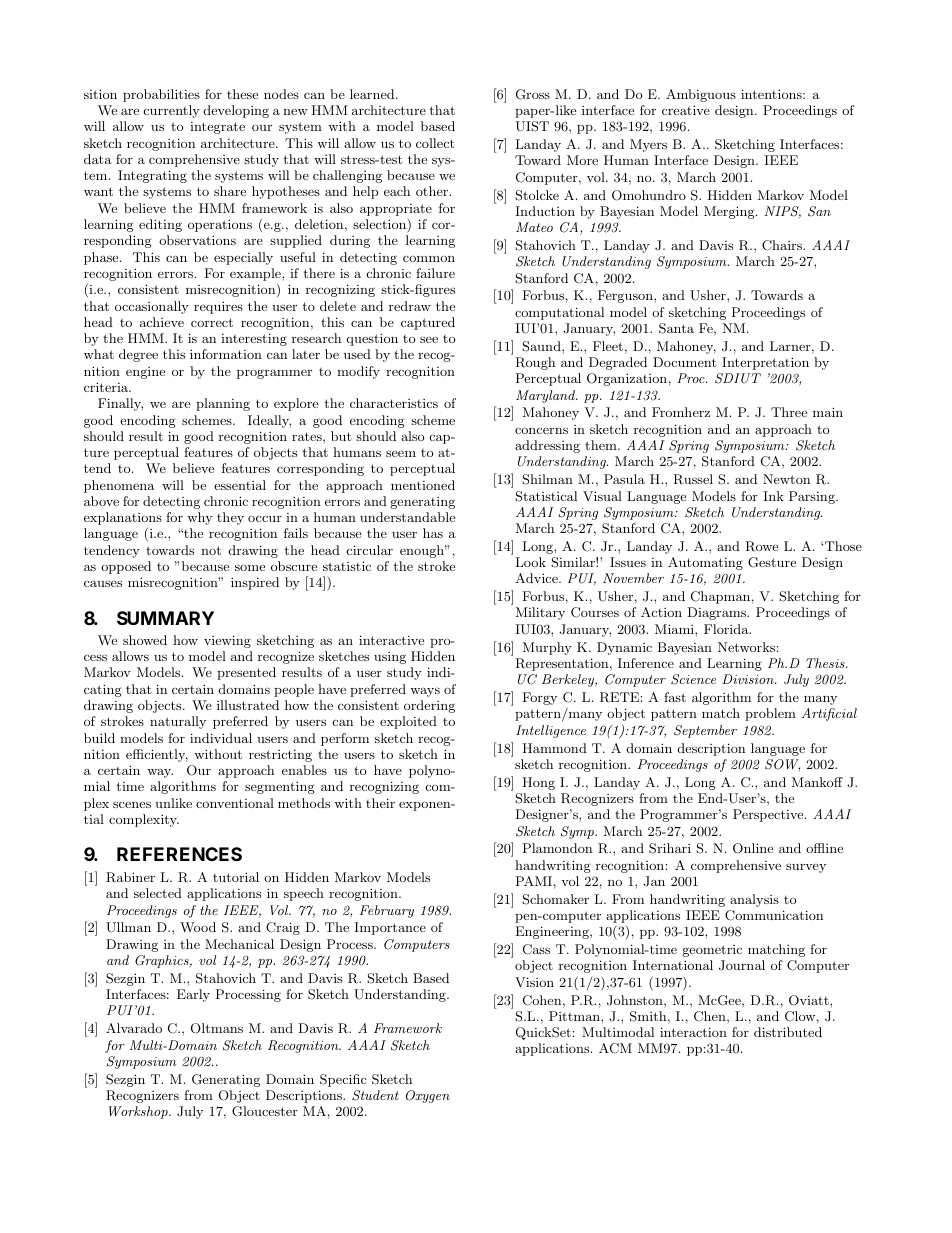 This screenshot has width=952, height=1233. What do you see at coordinates (782, 765) in the screenshot?
I see `SOW` at bounding box center [782, 765].
